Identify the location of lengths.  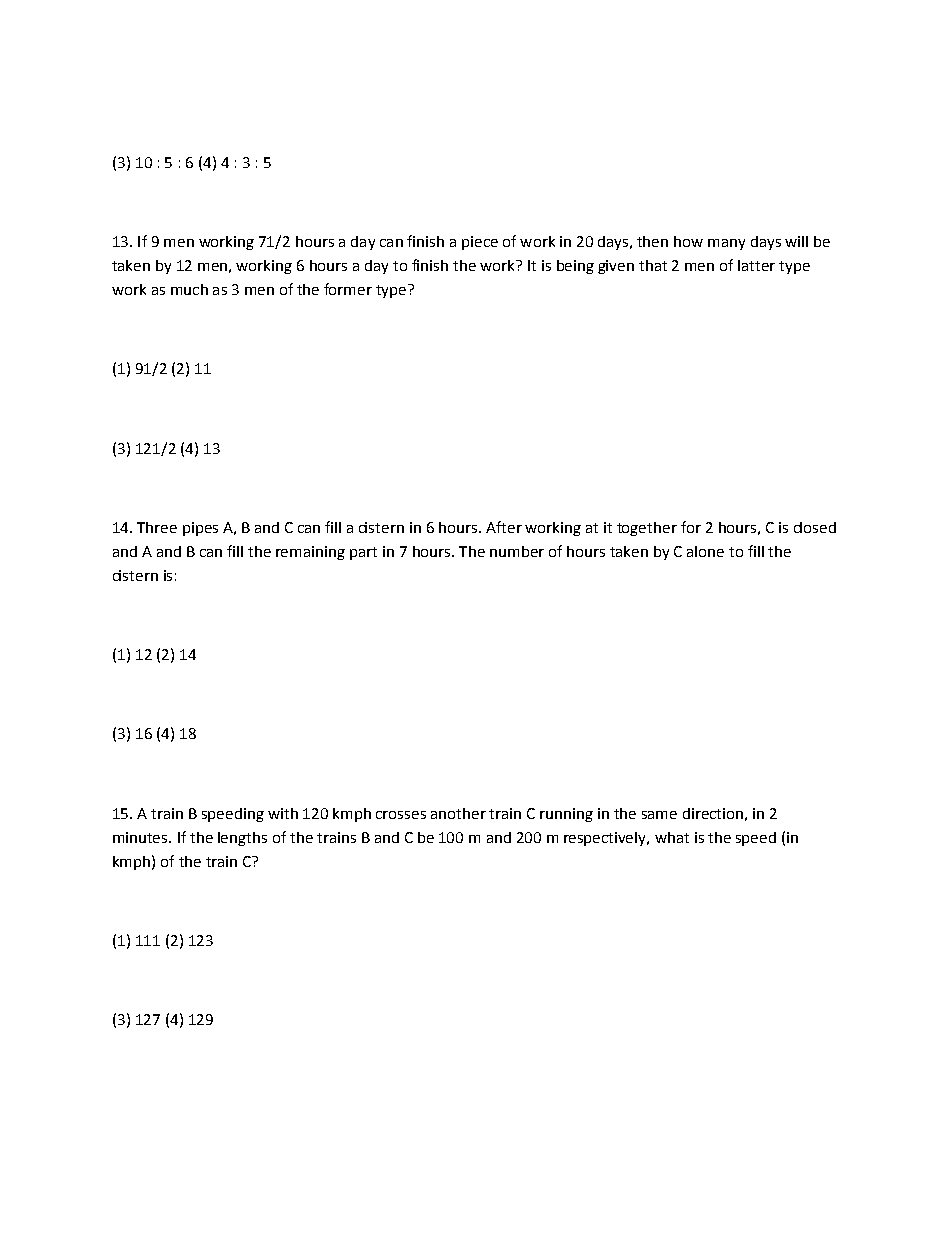
(242, 839).
